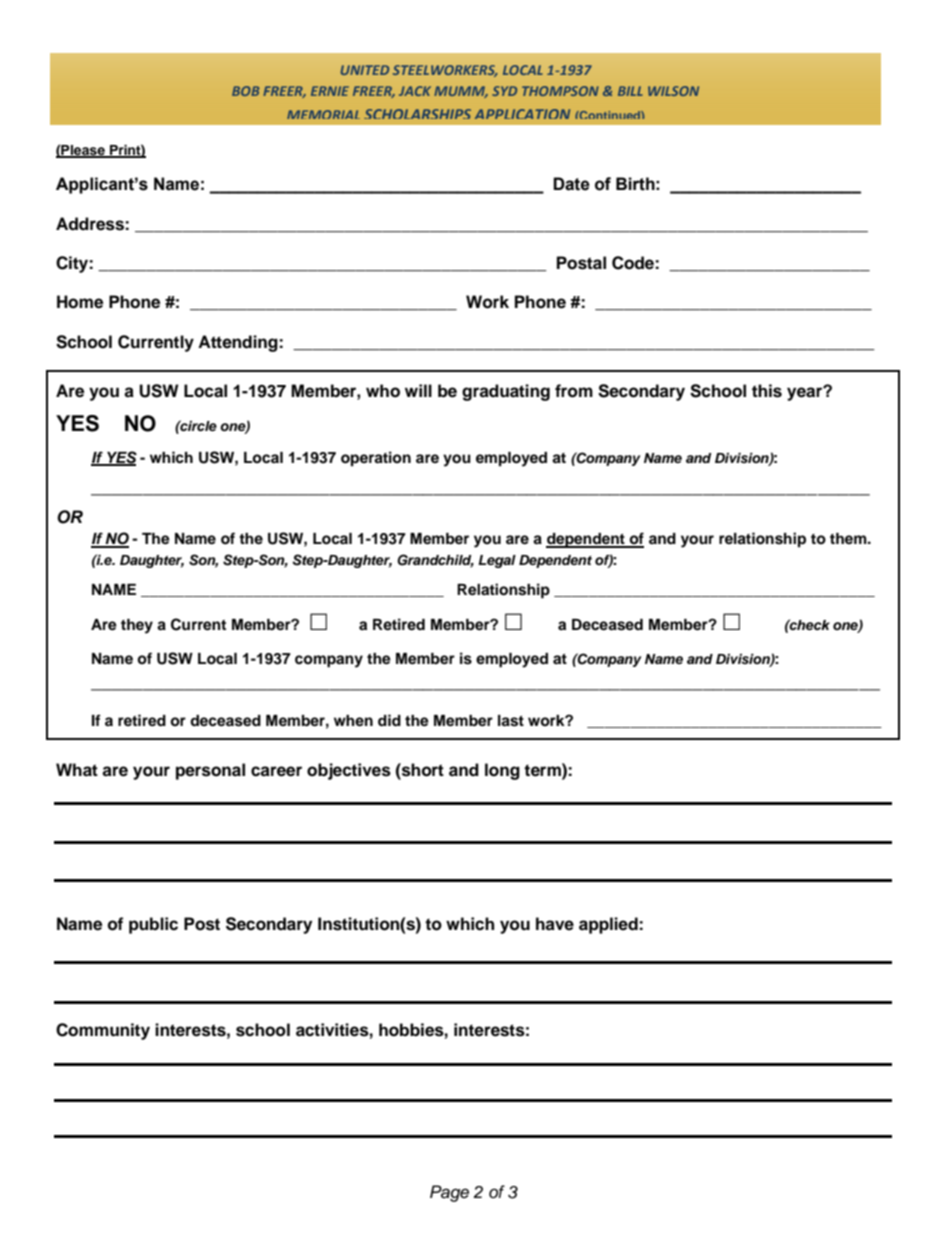 The image size is (952, 1233). What do you see at coordinates (349, 771) in the screenshot?
I see `objectives` at bounding box center [349, 771].
